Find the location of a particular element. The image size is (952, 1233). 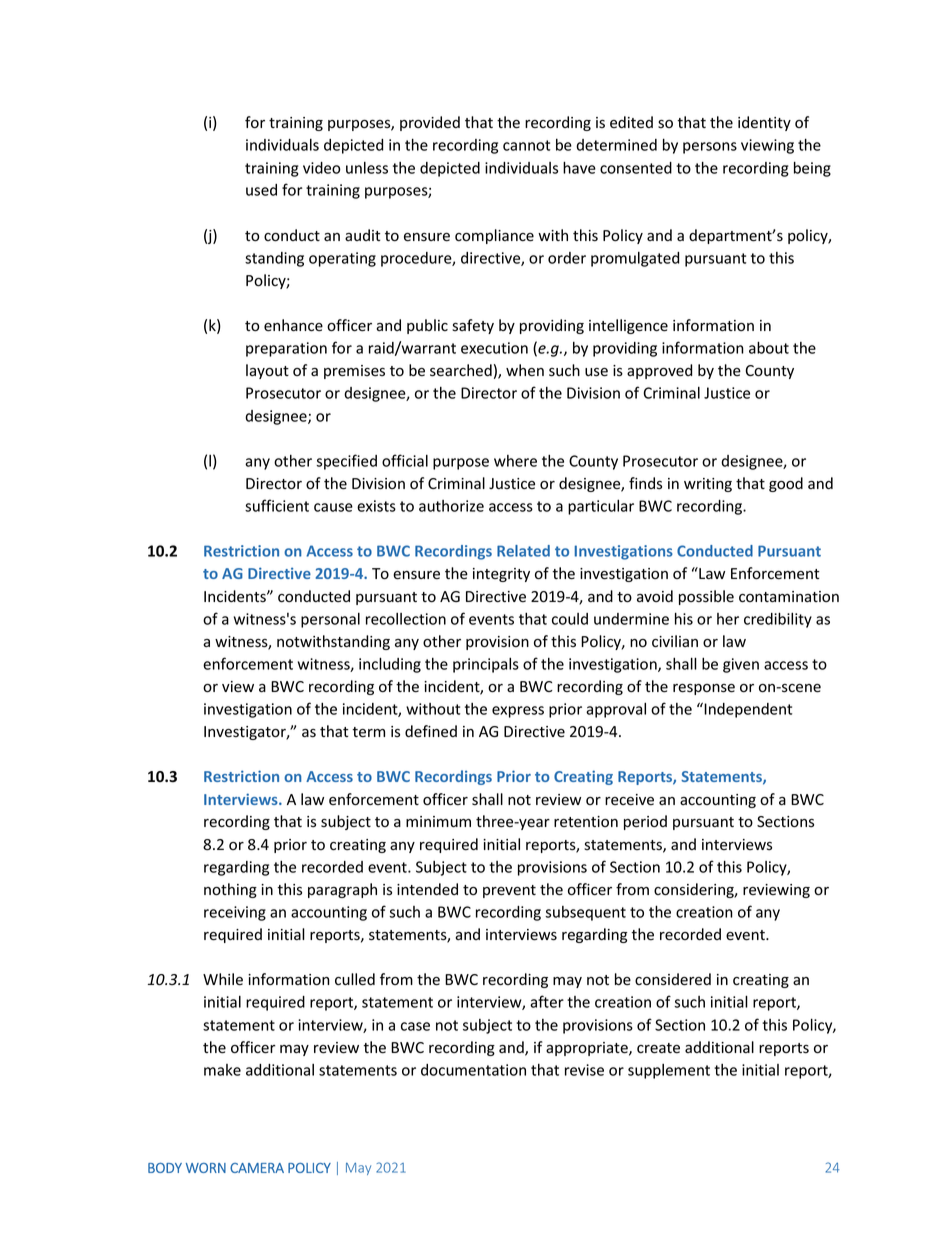

about is located at coordinates (769, 347).
